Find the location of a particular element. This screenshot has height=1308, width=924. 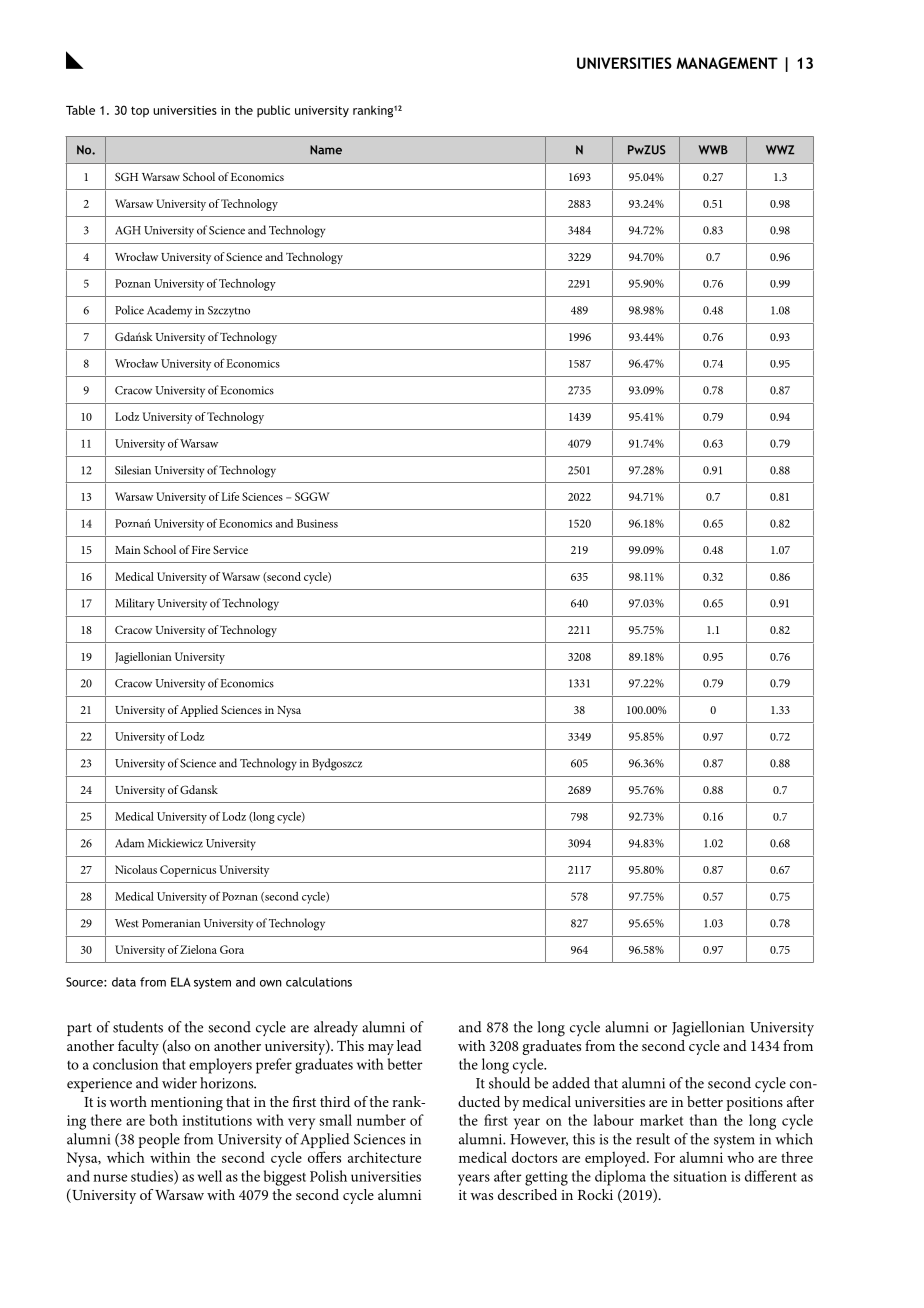

calculations is located at coordinates (319, 982).
